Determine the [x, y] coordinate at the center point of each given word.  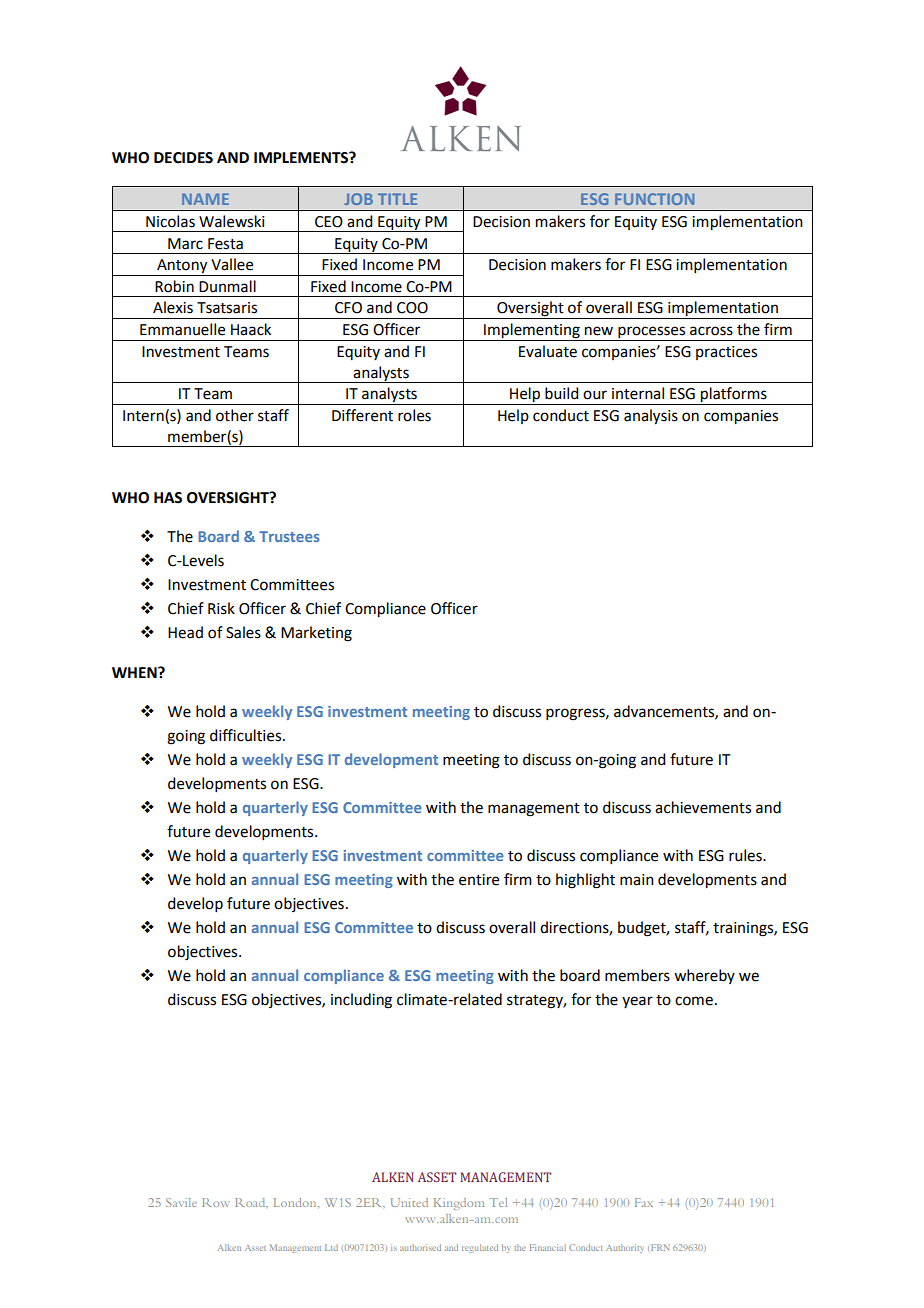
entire [479, 880]
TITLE [397, 199]
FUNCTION [654, 199]
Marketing [316, 634]
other [235, 415]
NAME [205, 199]
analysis [651, 417]
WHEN [135, 672]
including [361, 1001]
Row [216, 1202]
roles [414, 415]
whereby [704, 976]
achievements [703, 807]
